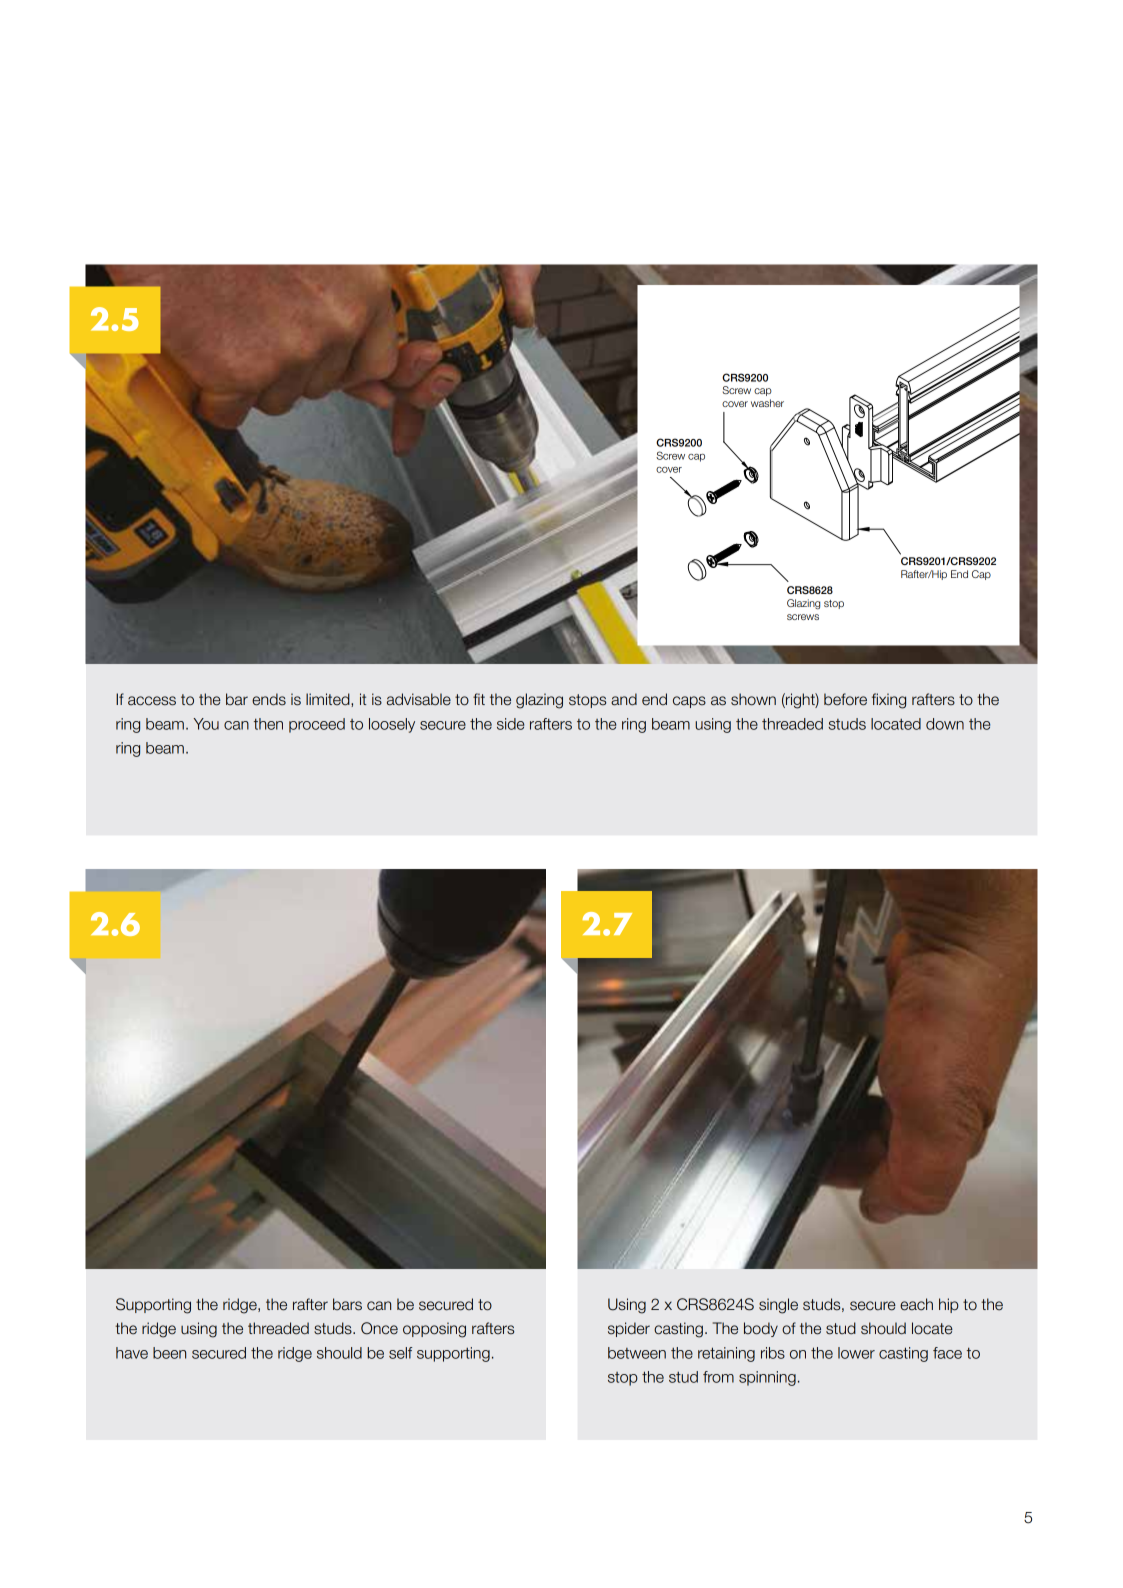 The image size is (1123, 1588). What do you see at coordinates (510, 724) in the page?
I see `side` at bounding box center [510, 724].
